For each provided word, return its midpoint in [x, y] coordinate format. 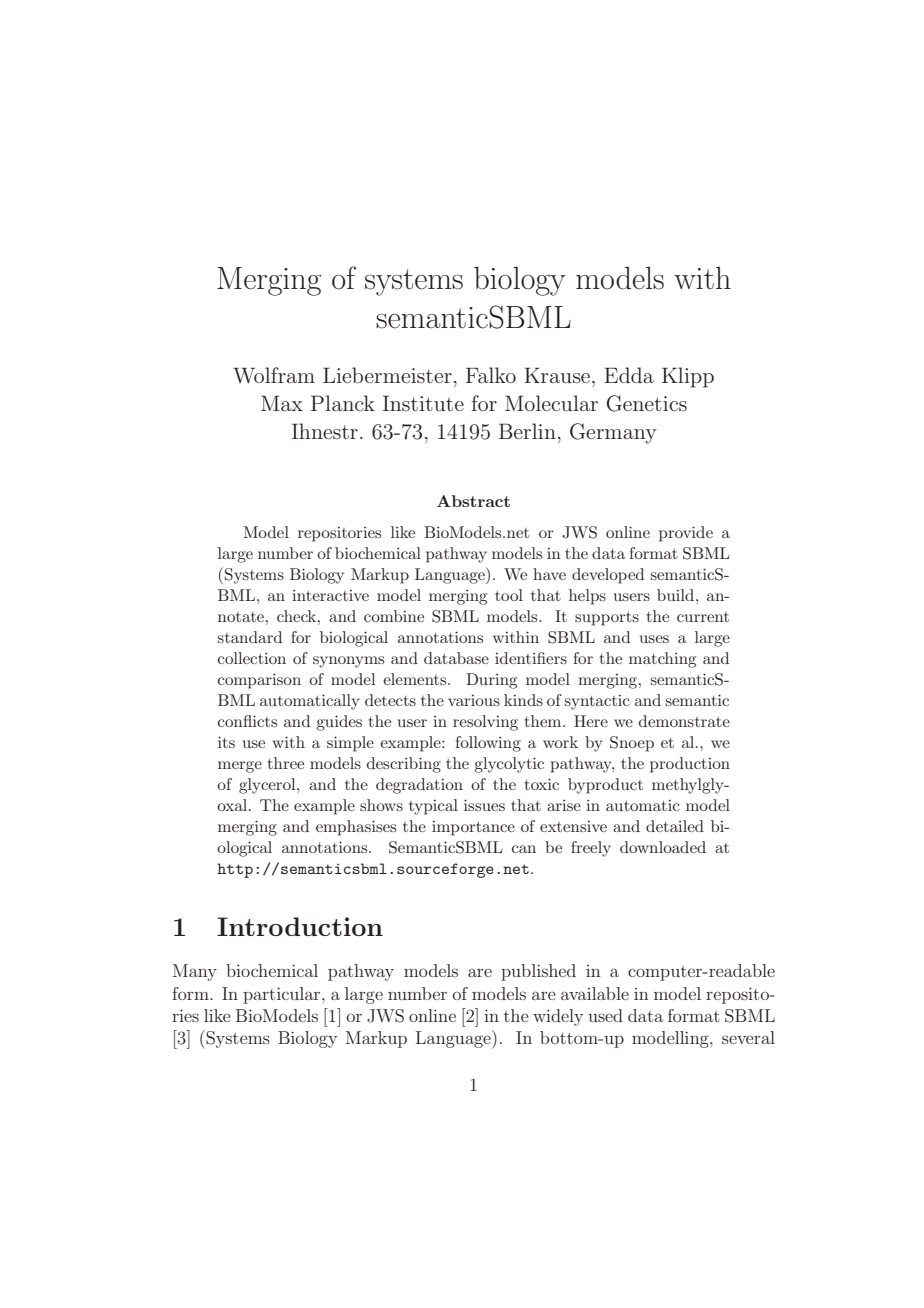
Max [282, 403]
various [474, 700]
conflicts [247, 721]
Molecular [551, 403]
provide [686, 534]
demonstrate [684, 721]
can [524, 849]
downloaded [663, 847]
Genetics [646, 403]
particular [283, 995]
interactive [330, 595]
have [549, 574]
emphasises [356, 828]
